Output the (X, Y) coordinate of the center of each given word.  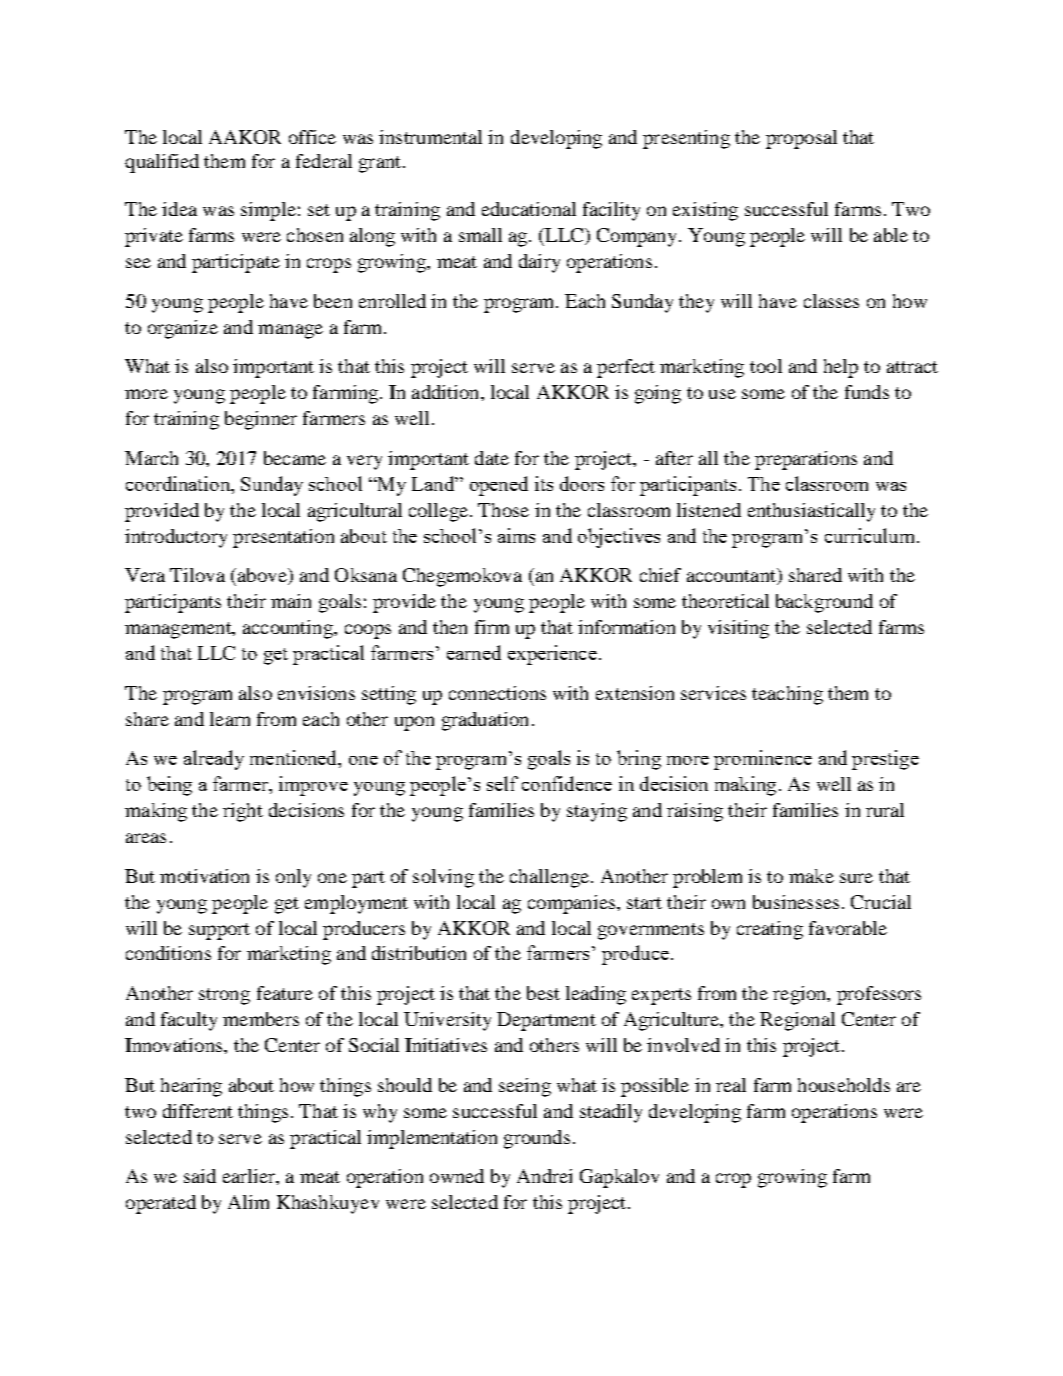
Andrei (544, 1176)
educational (529, 209)
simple (268, 211)
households (844, 1085)
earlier (250, 1176)
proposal (801, 139)
